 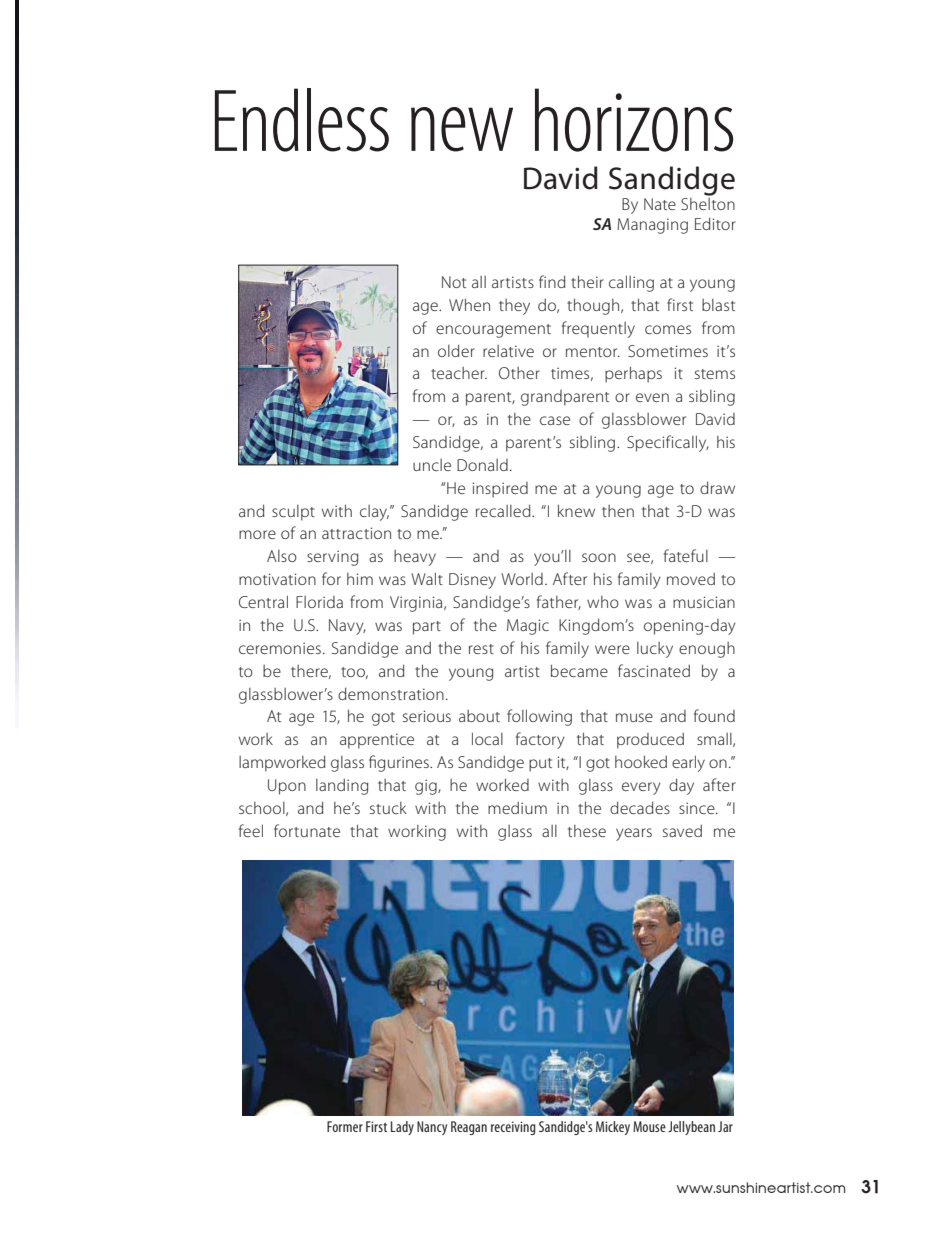 What do you see at coordinates (454, 282) in the screenshot?
I see `Not` at bounding box center [454, 282].
